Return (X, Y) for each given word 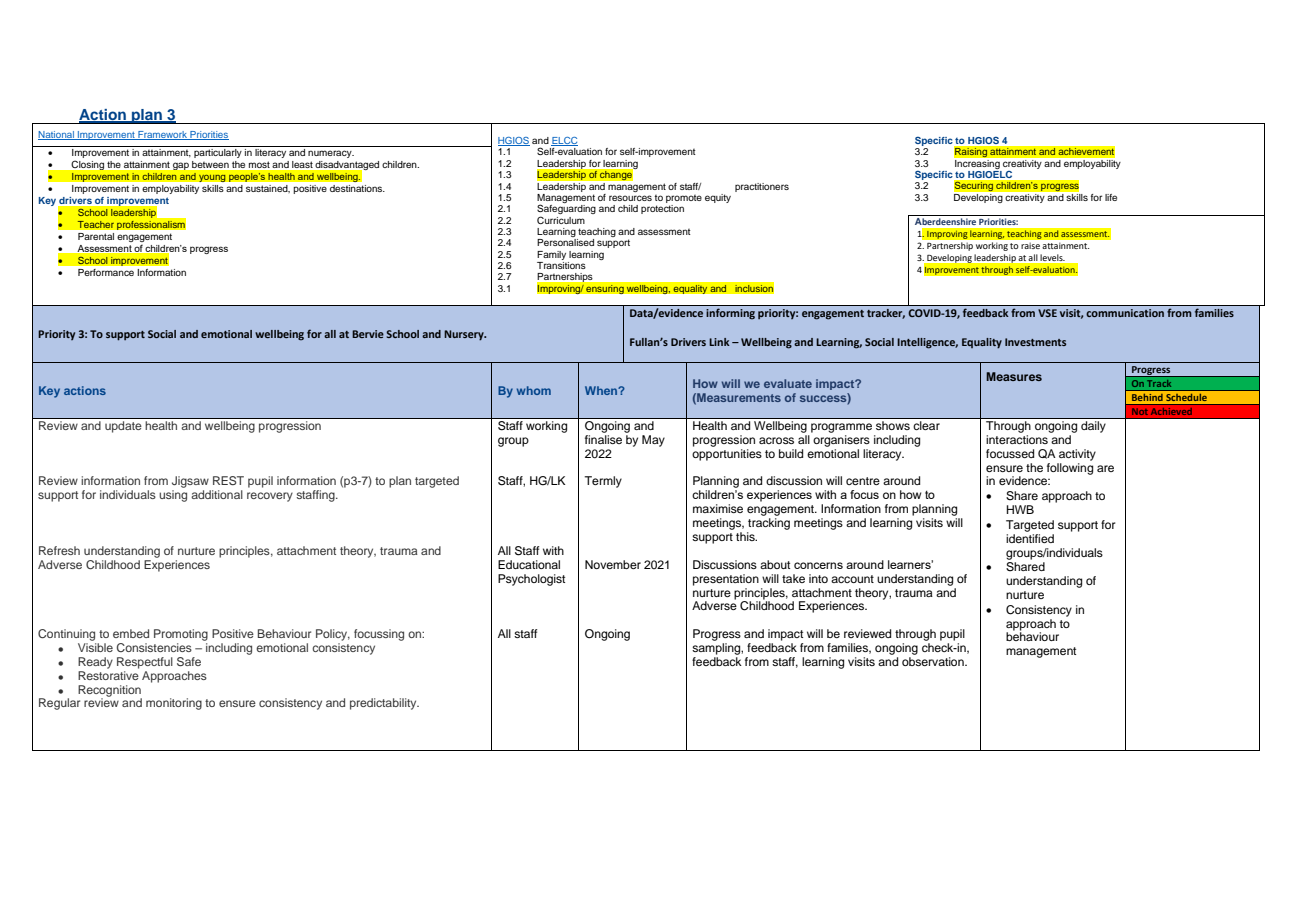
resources (630, 198)
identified (1030, 537)
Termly (603, 482)
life (1111, 197)
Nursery (465, 335)
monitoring (174, 704)
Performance (106, 272)
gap (181, 166)
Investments (1035, 342)
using (173, 496)
